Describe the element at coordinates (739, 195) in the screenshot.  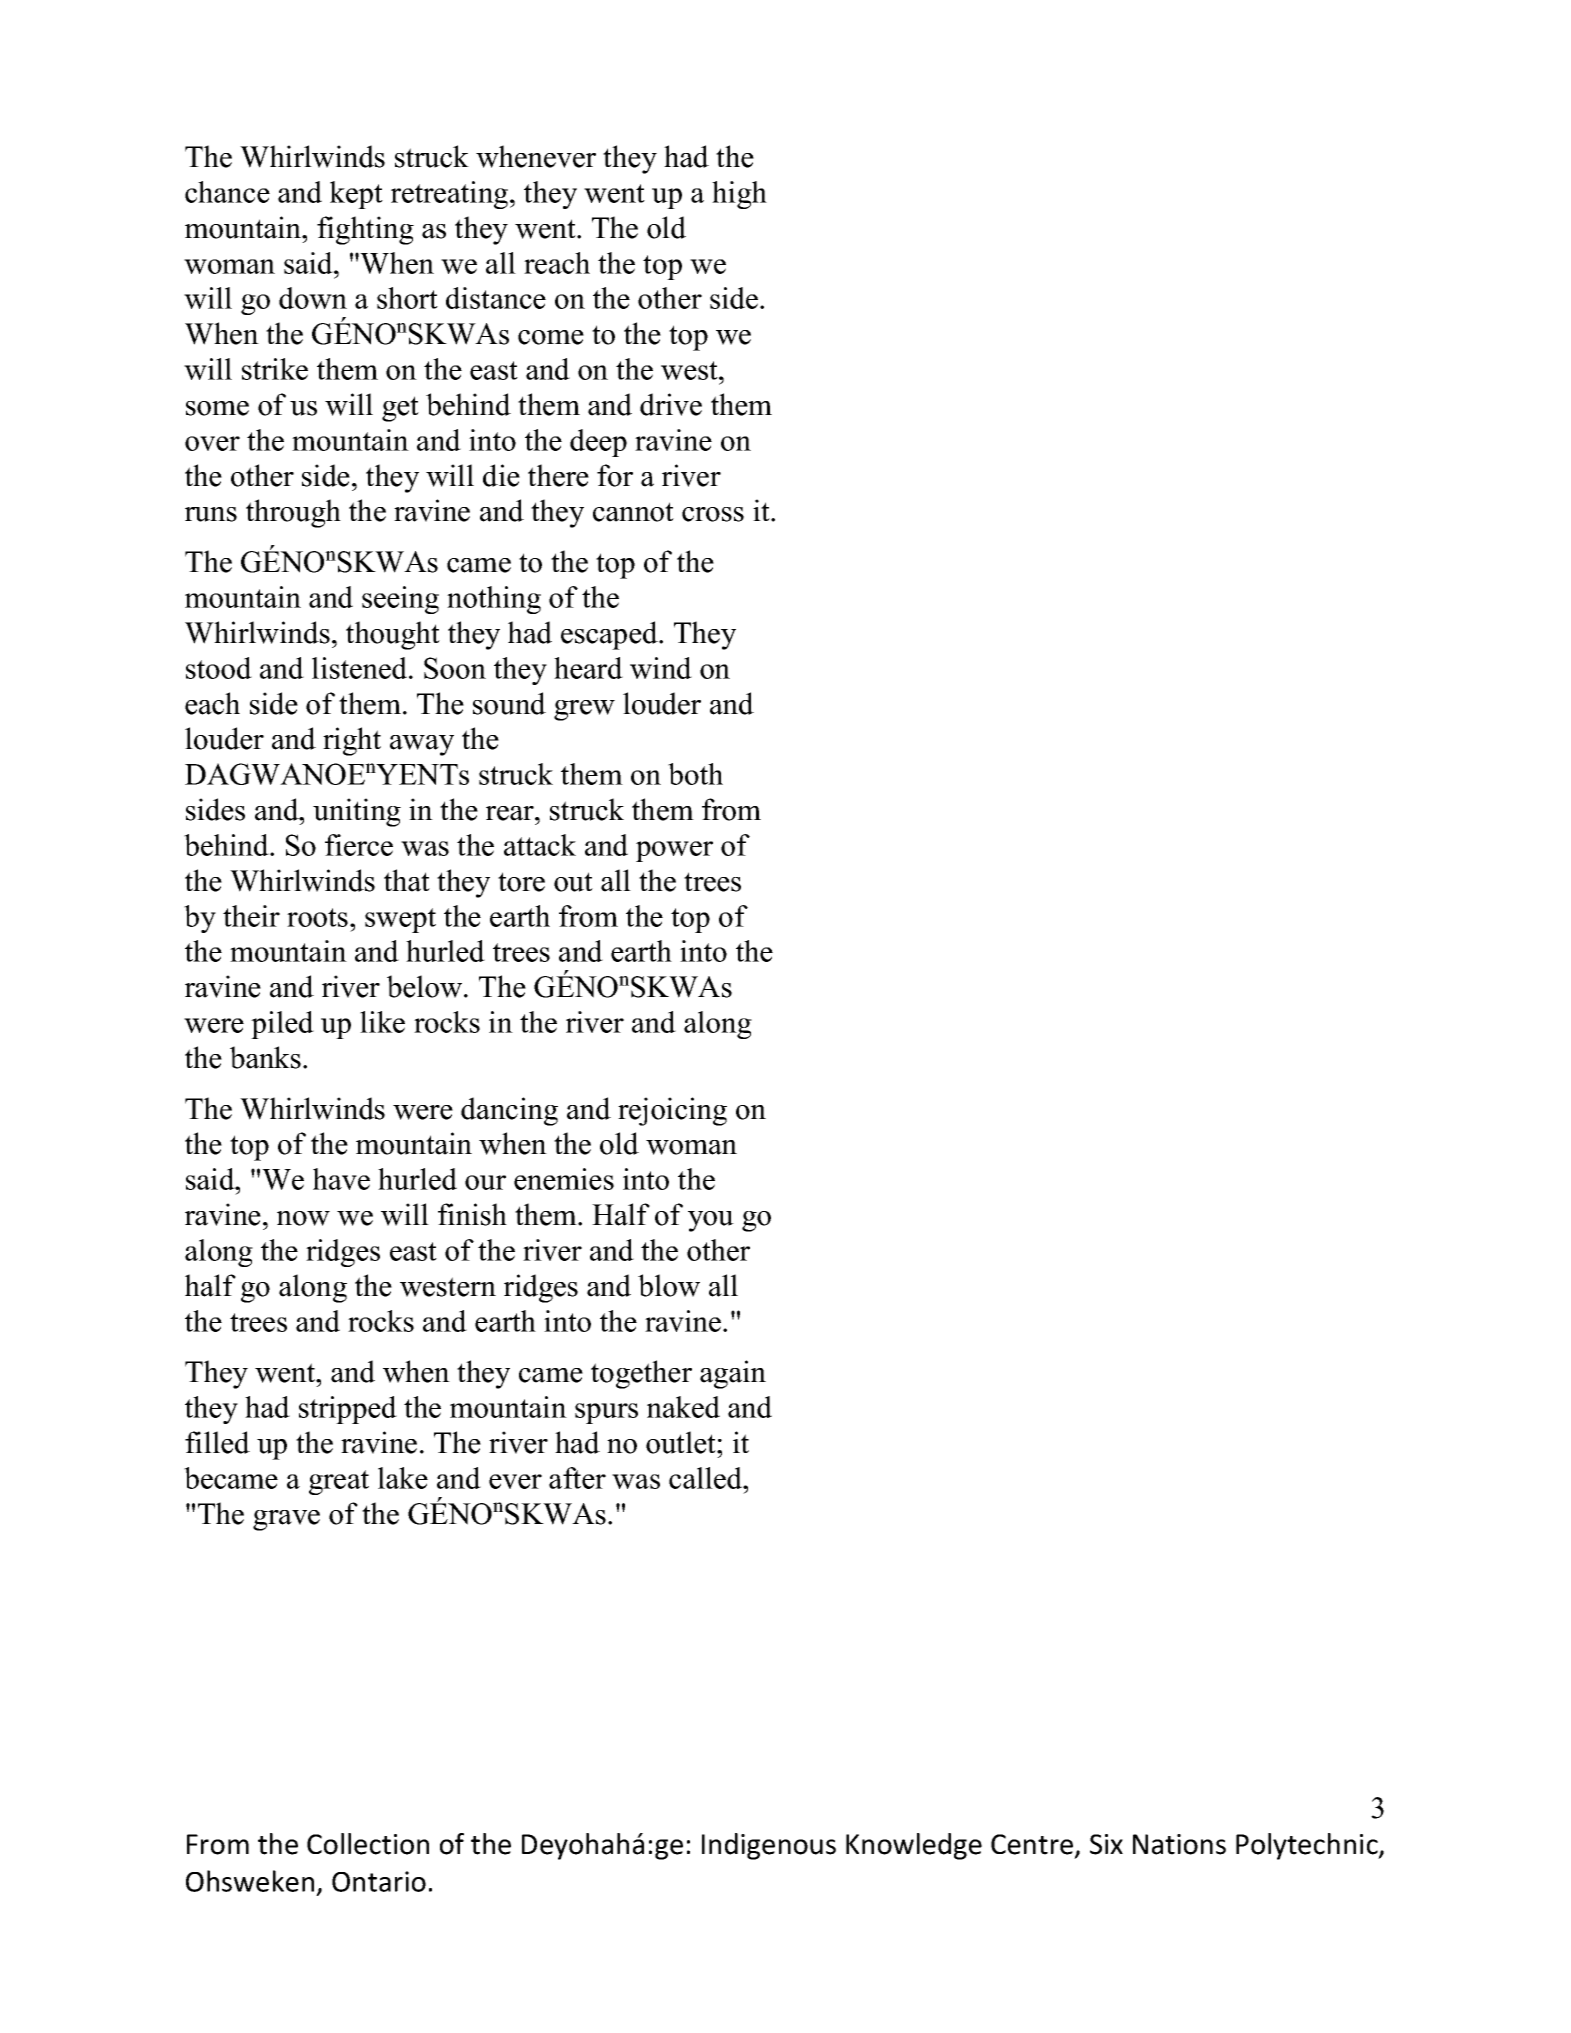
I see `high` at that location.
